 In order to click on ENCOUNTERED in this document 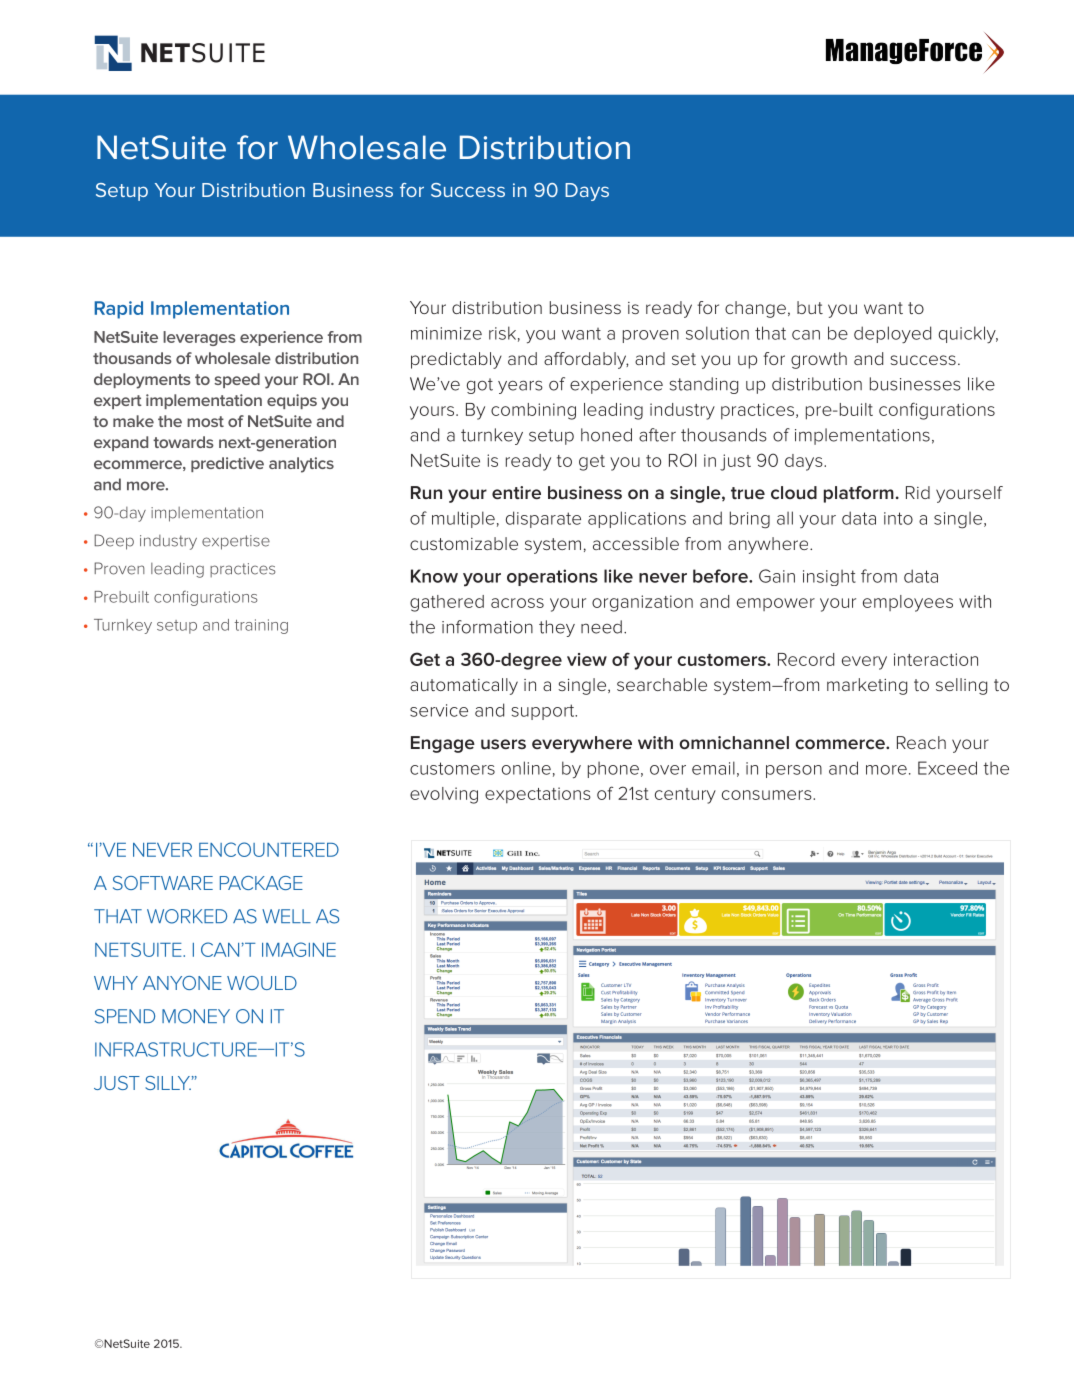, I will do `click(269, 849)`.
